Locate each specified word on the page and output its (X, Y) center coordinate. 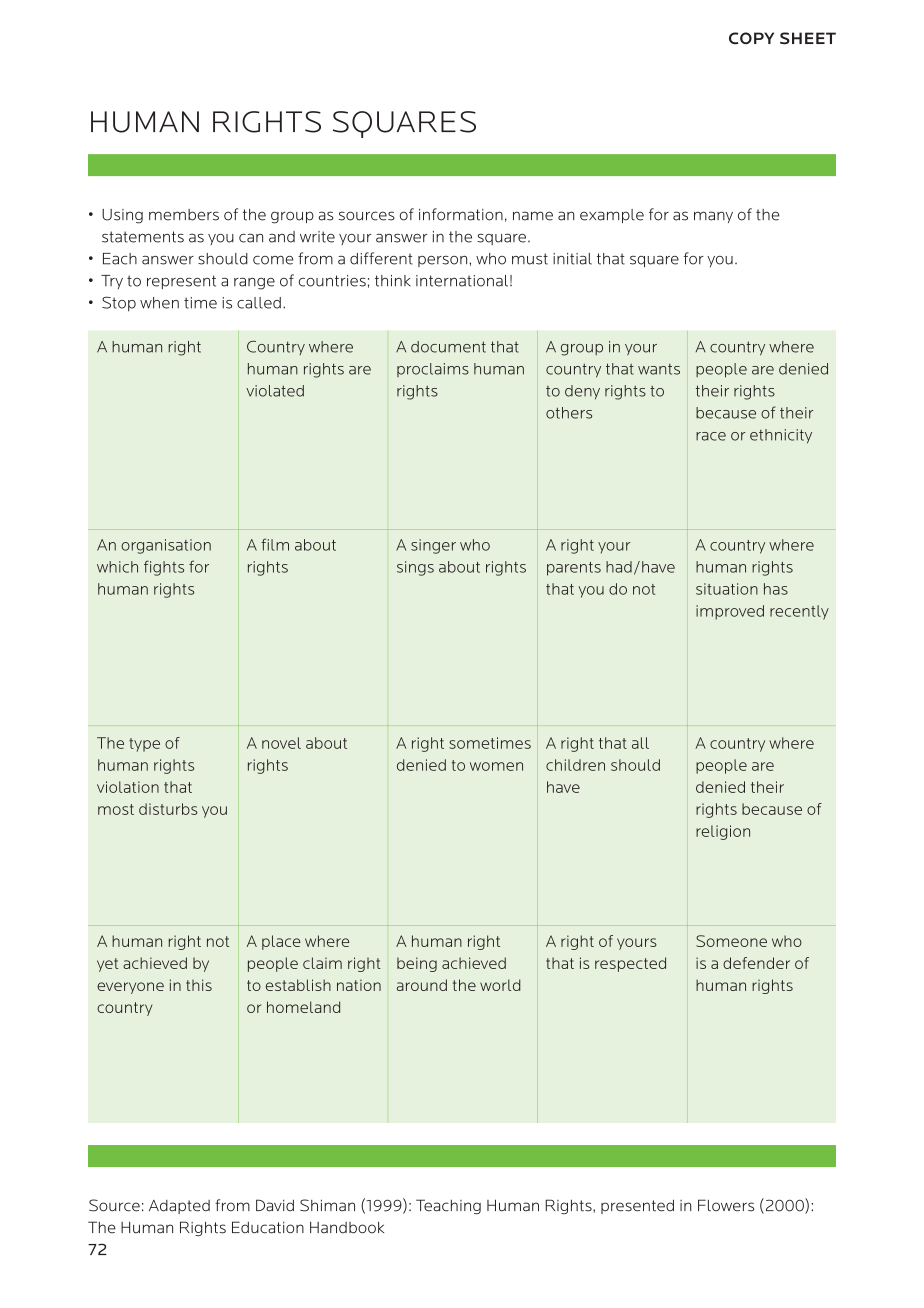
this (199, 985)
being (417, 964)
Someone (731, 941)
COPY (751, 38)
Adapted (179, 1207)
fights (164, 568)
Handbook (347, 1227)
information (461, 214)
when (159, 303)
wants (659, 369)
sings (415, 568)
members (184, 215)
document (448, 347)
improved (730, 612)
